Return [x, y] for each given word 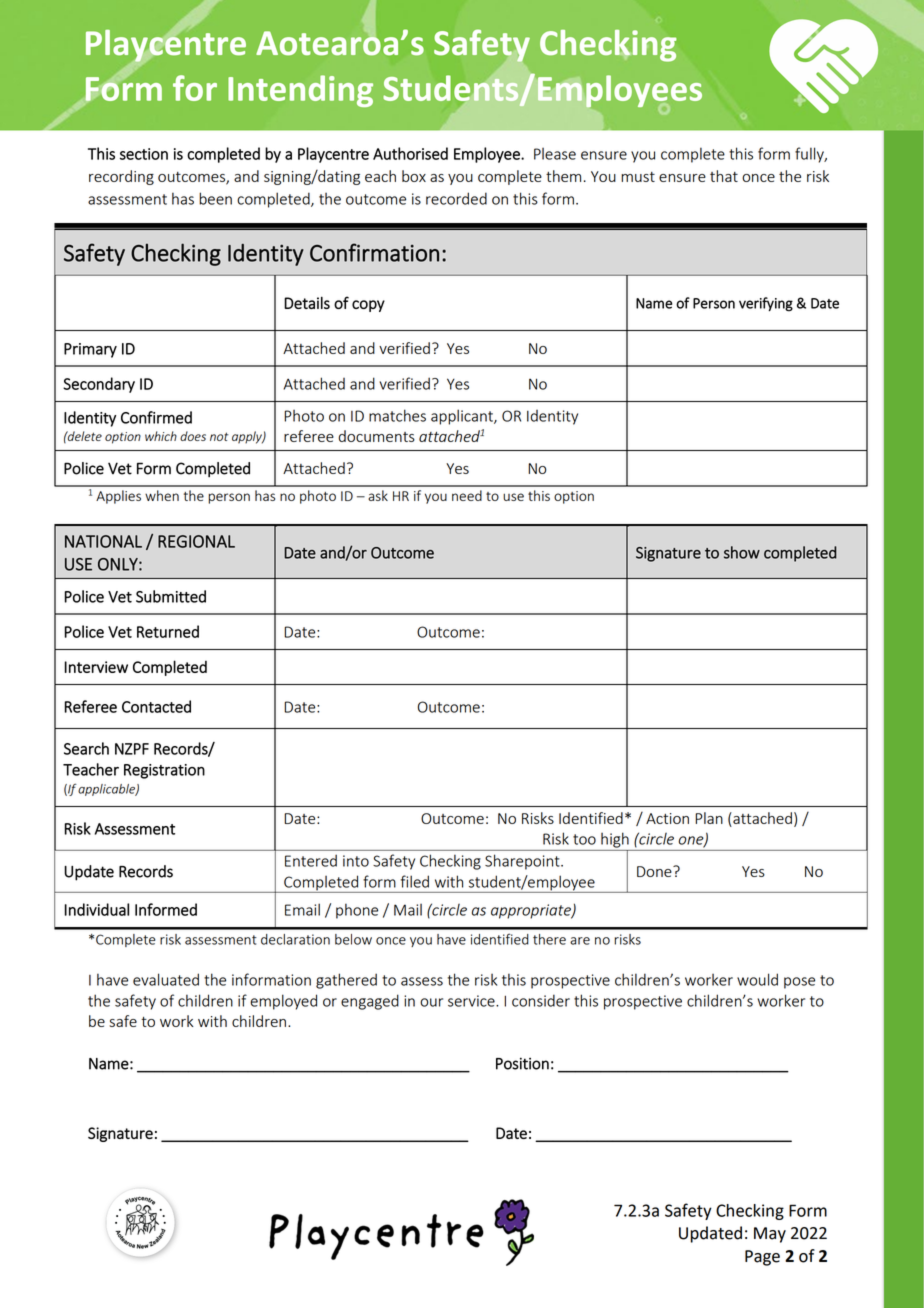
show [742, 552]
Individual [97, 909]
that [724, 176]
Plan [709, 818]
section [144, 154]
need [467, 495]
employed [283, 1002]
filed [415, 881]
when [162, 495]
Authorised [410, 153]
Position [522, 1063]
